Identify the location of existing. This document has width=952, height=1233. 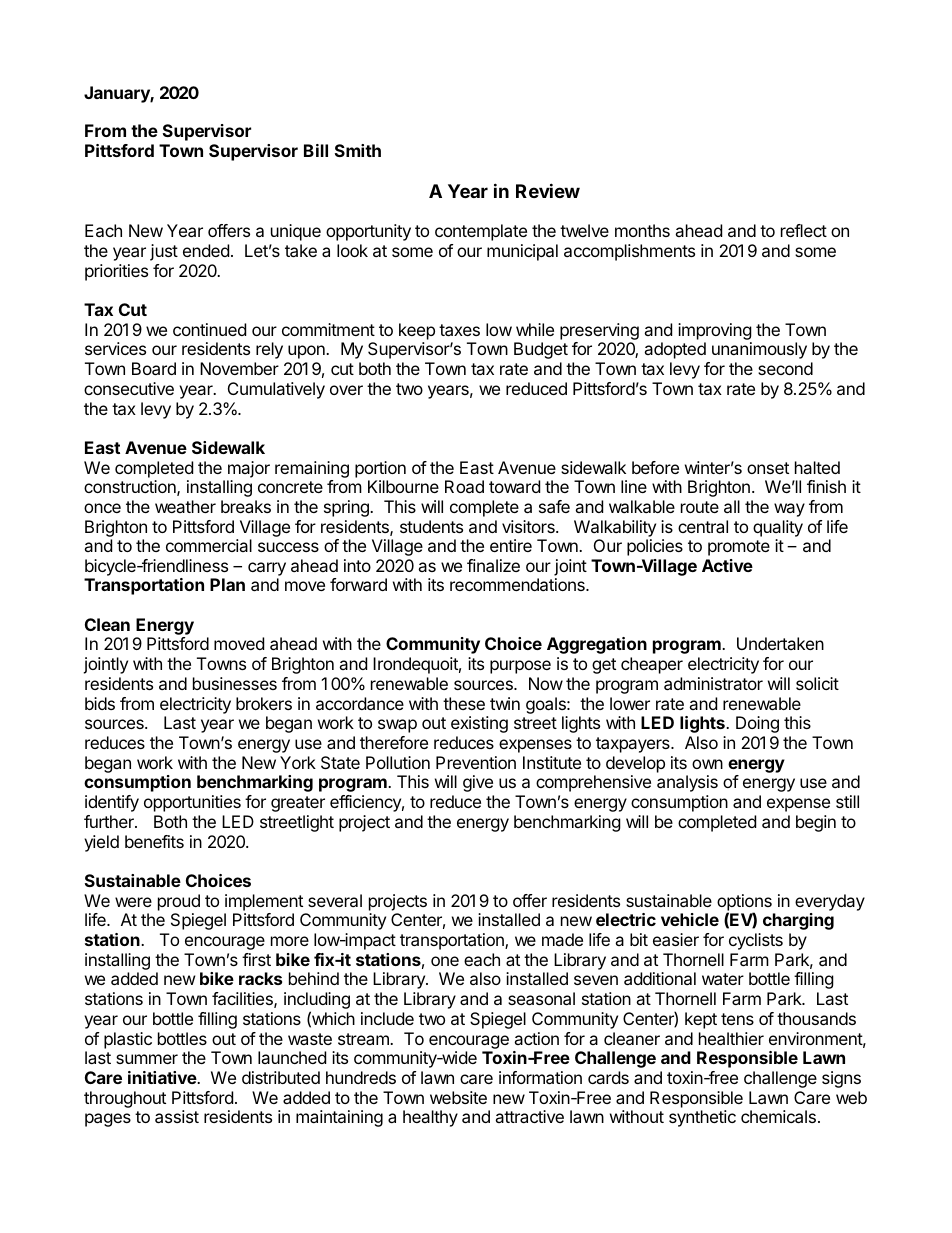
(479, 724).
